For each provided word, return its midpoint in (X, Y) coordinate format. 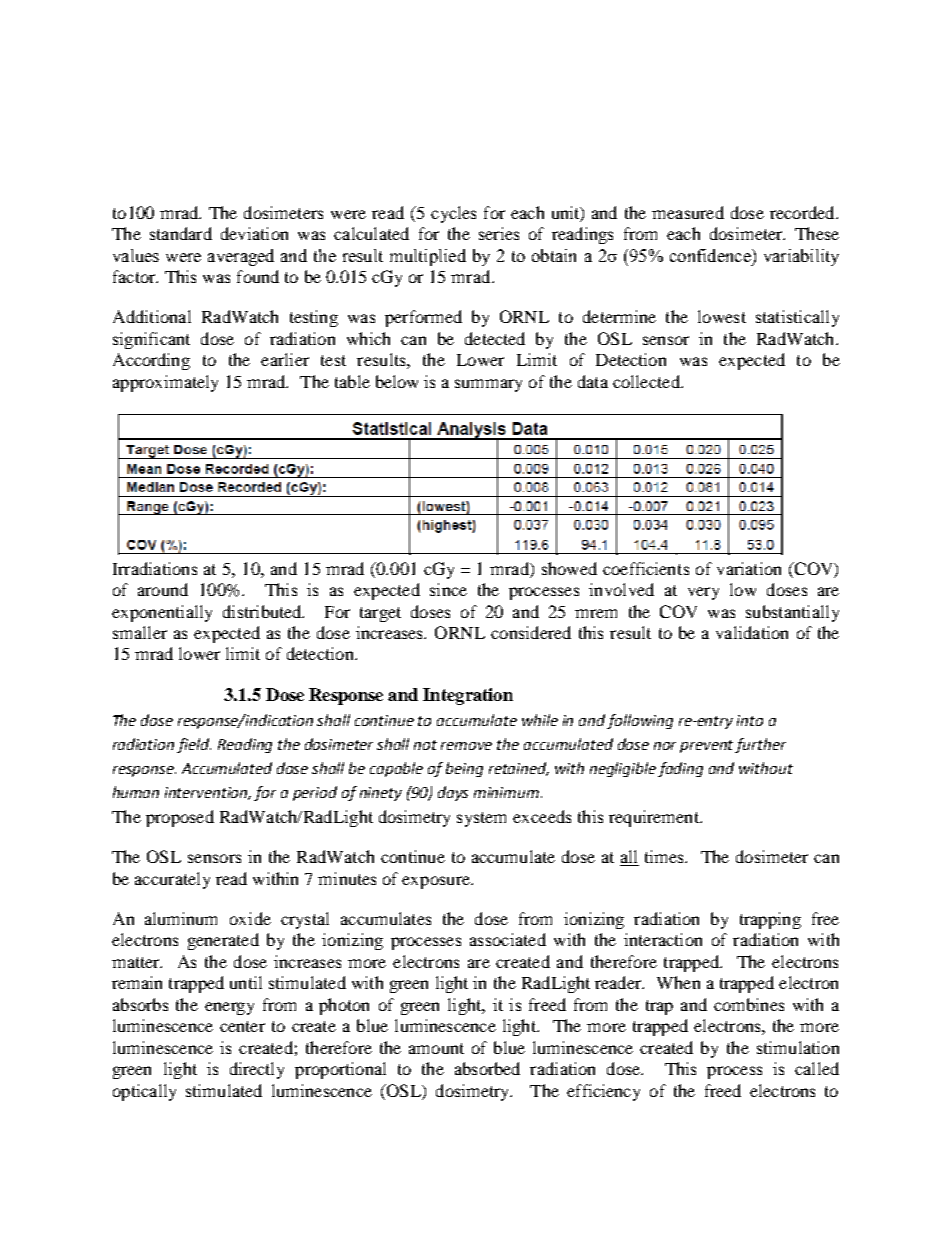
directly (257, 1070)
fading (680, 769)
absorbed (487, 1068)
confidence (711, 255)
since (448, 589)
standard (181, 233)
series (499, 233)
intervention (208, 793)
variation (749, 568)
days (453, 793)
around (163, 589)
